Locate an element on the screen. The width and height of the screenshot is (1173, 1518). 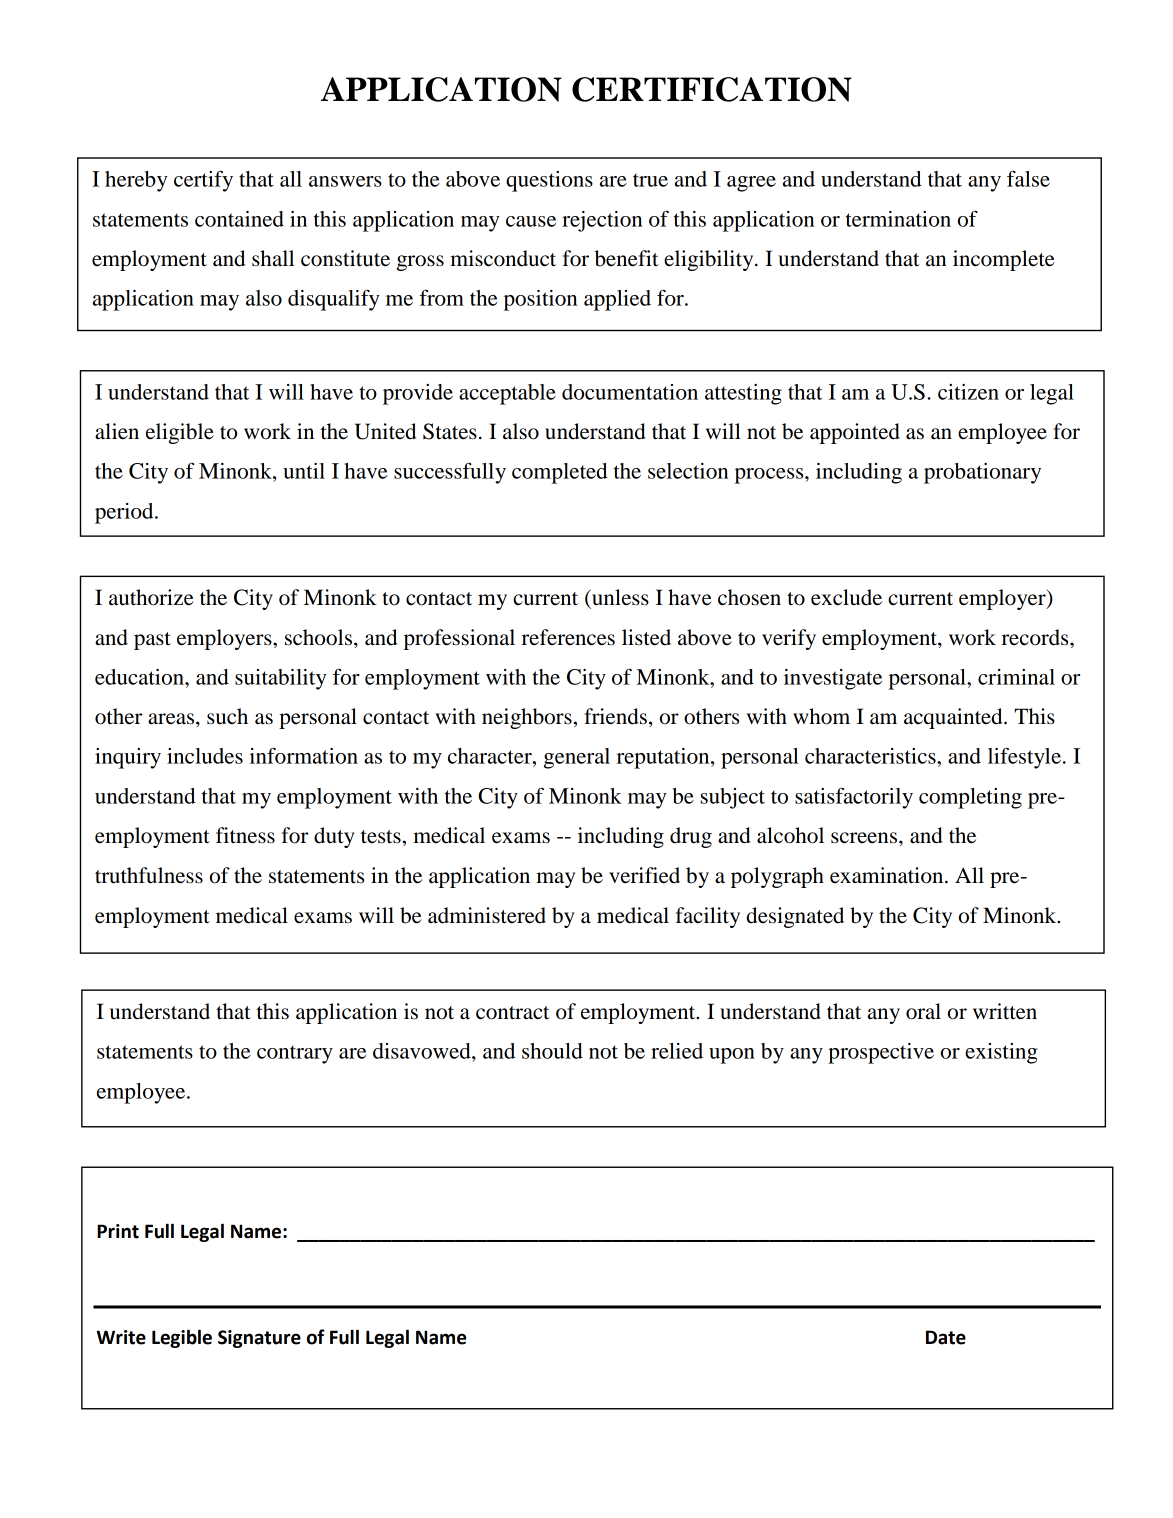
should is located at coordinates (552, 1051).
